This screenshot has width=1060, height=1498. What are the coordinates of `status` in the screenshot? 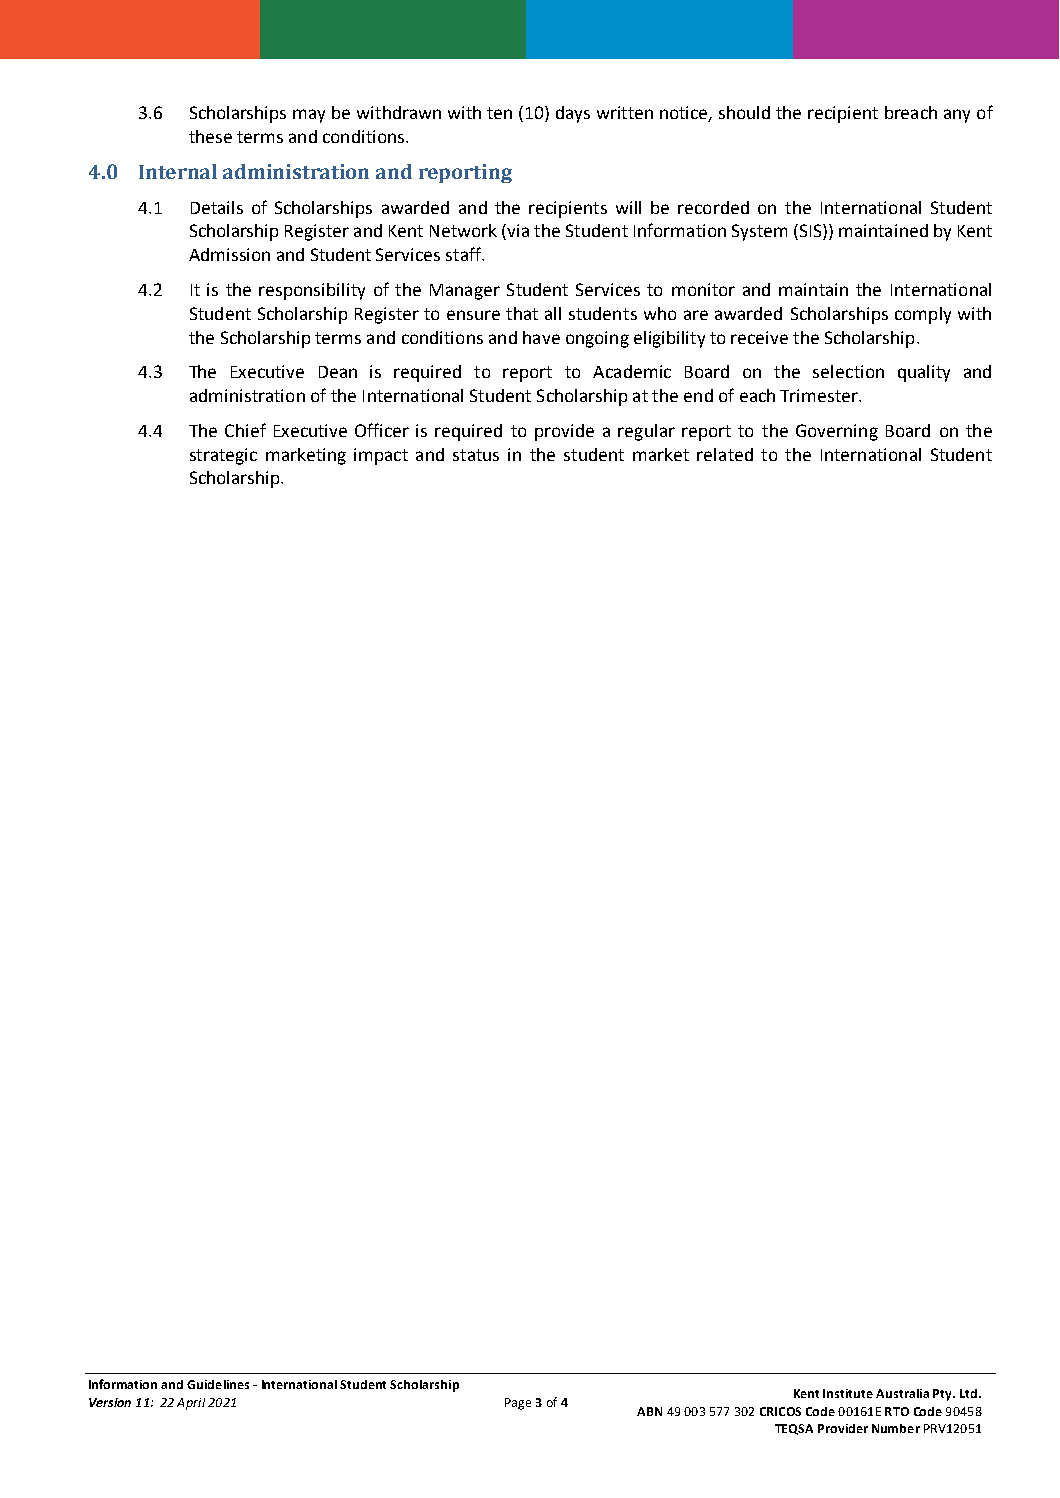 It's located at (476, 455).
